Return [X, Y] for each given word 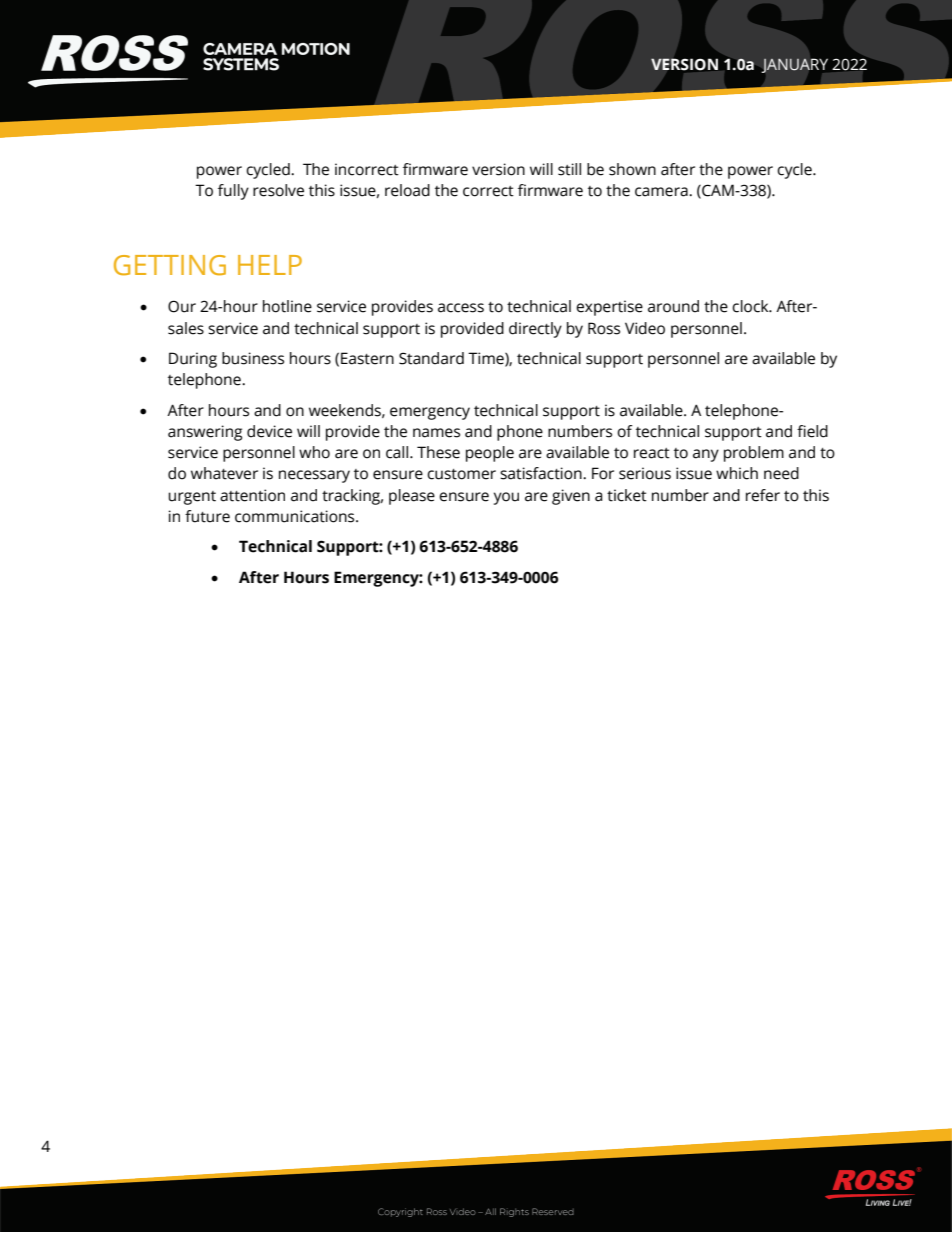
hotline [287, 306]
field [812, 431]
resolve [278, 190]
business [253, 358]
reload [407, 190]
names [436, 433]
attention [252, 495]
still [569, 169]
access [461, 308]
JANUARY [795, 66]
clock [751, 306]
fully [233, 192]
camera [662, 192]
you [506, 498]
